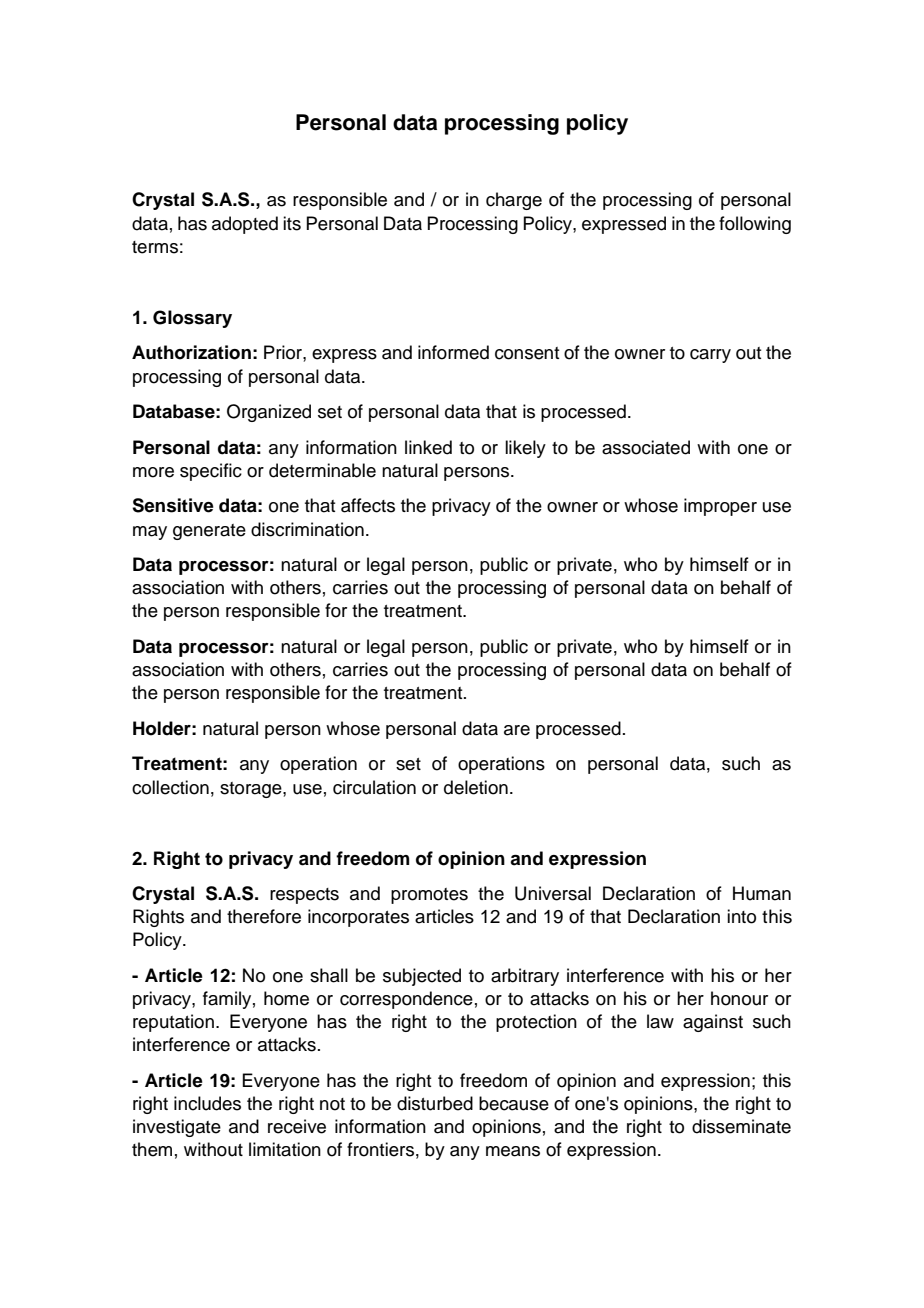 This image has width=924, height=1308. What do you see at coordinates (435, 1103) in the image?
I see `disturbed` at bounding box center [435, 1103].
